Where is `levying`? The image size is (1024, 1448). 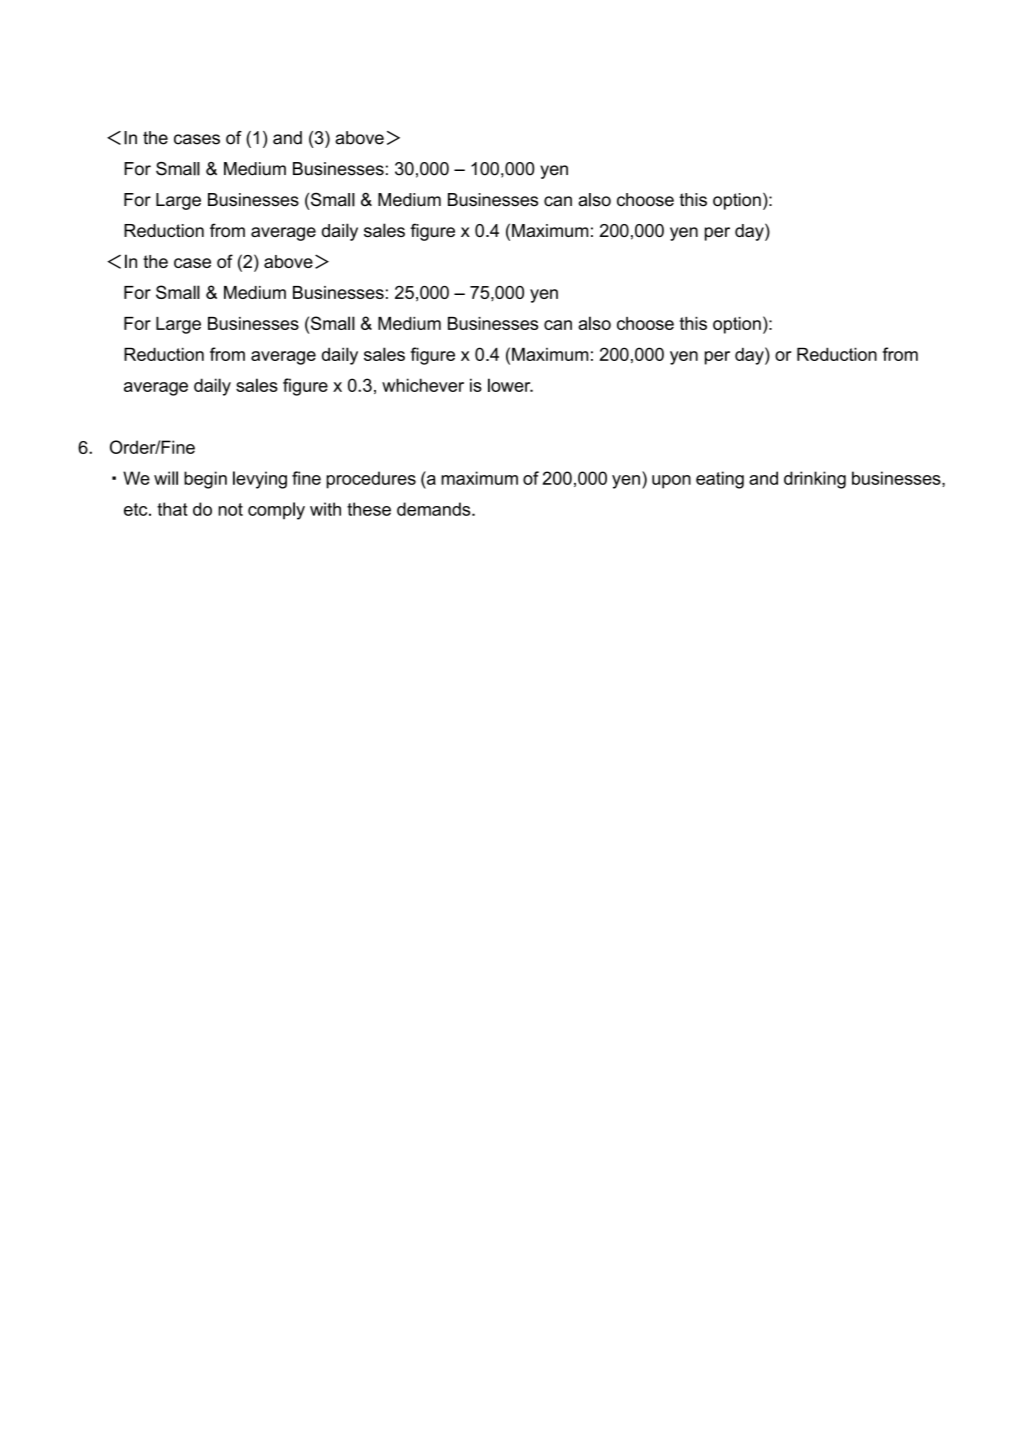 levying is located at coordinates (260, 480).
